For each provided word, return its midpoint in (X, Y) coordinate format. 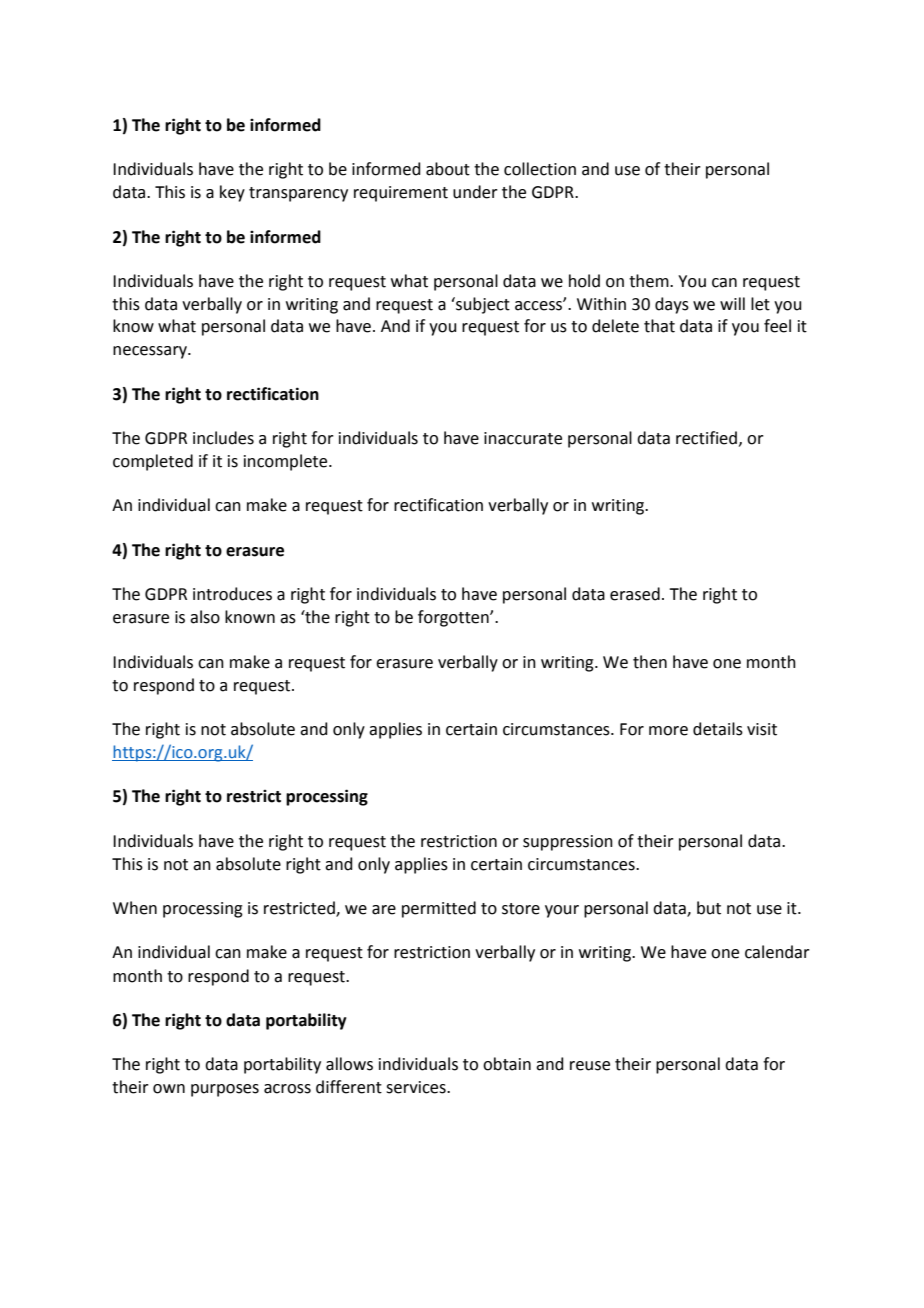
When (135, 908)
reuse (590, 1066)
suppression (568, 843)
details (718, 729)
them (650, 281)
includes (223, 438)
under (475, 192)
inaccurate (523, 438)
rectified (706, 438)
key (232, 193)
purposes (225, 1090)
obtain (507, 1064)
